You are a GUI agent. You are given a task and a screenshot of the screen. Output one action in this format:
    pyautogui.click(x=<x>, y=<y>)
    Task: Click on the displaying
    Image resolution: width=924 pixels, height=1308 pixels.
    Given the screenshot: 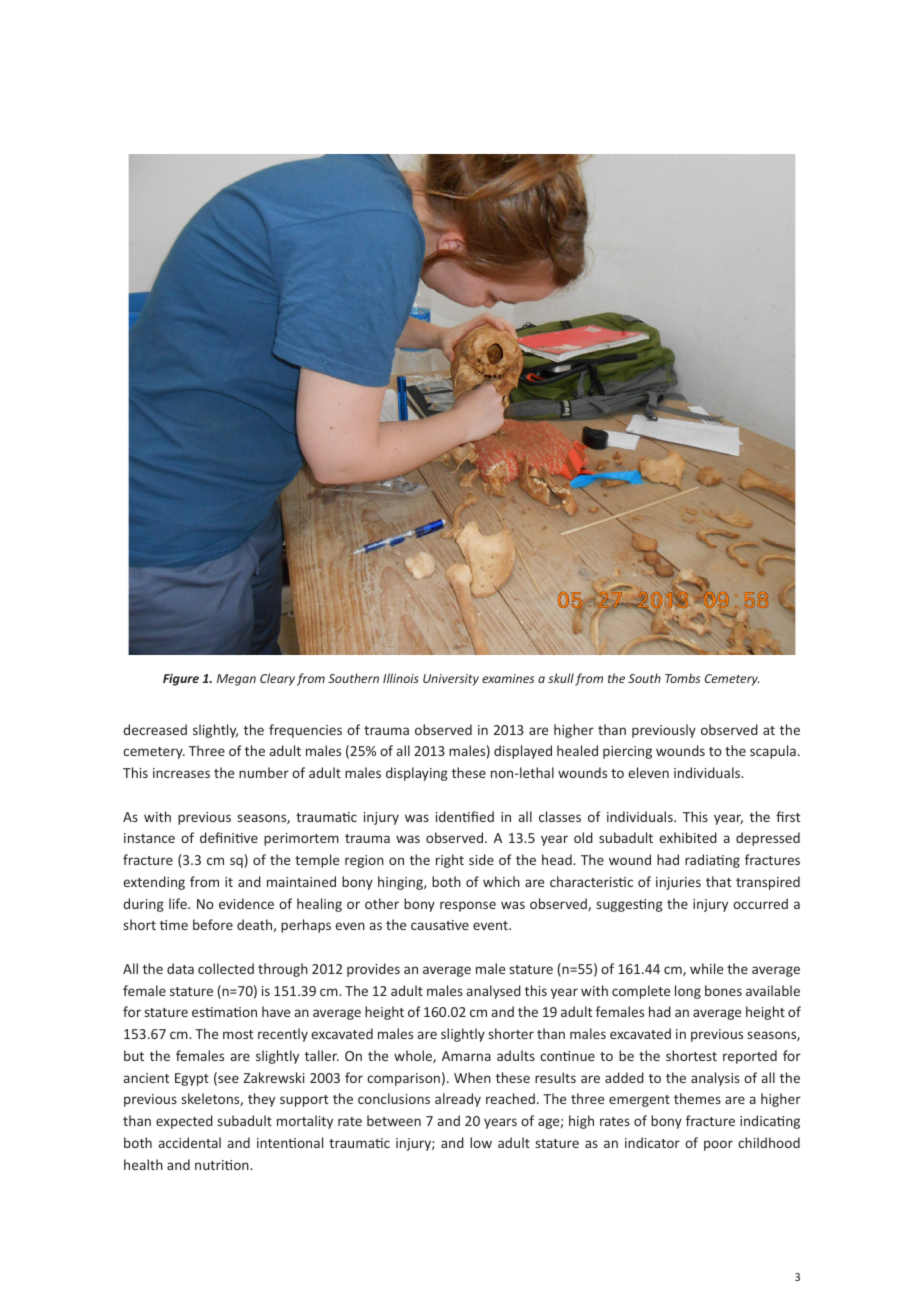 What is the action you would take?
    pyautogui.click(x=417, y=774)
